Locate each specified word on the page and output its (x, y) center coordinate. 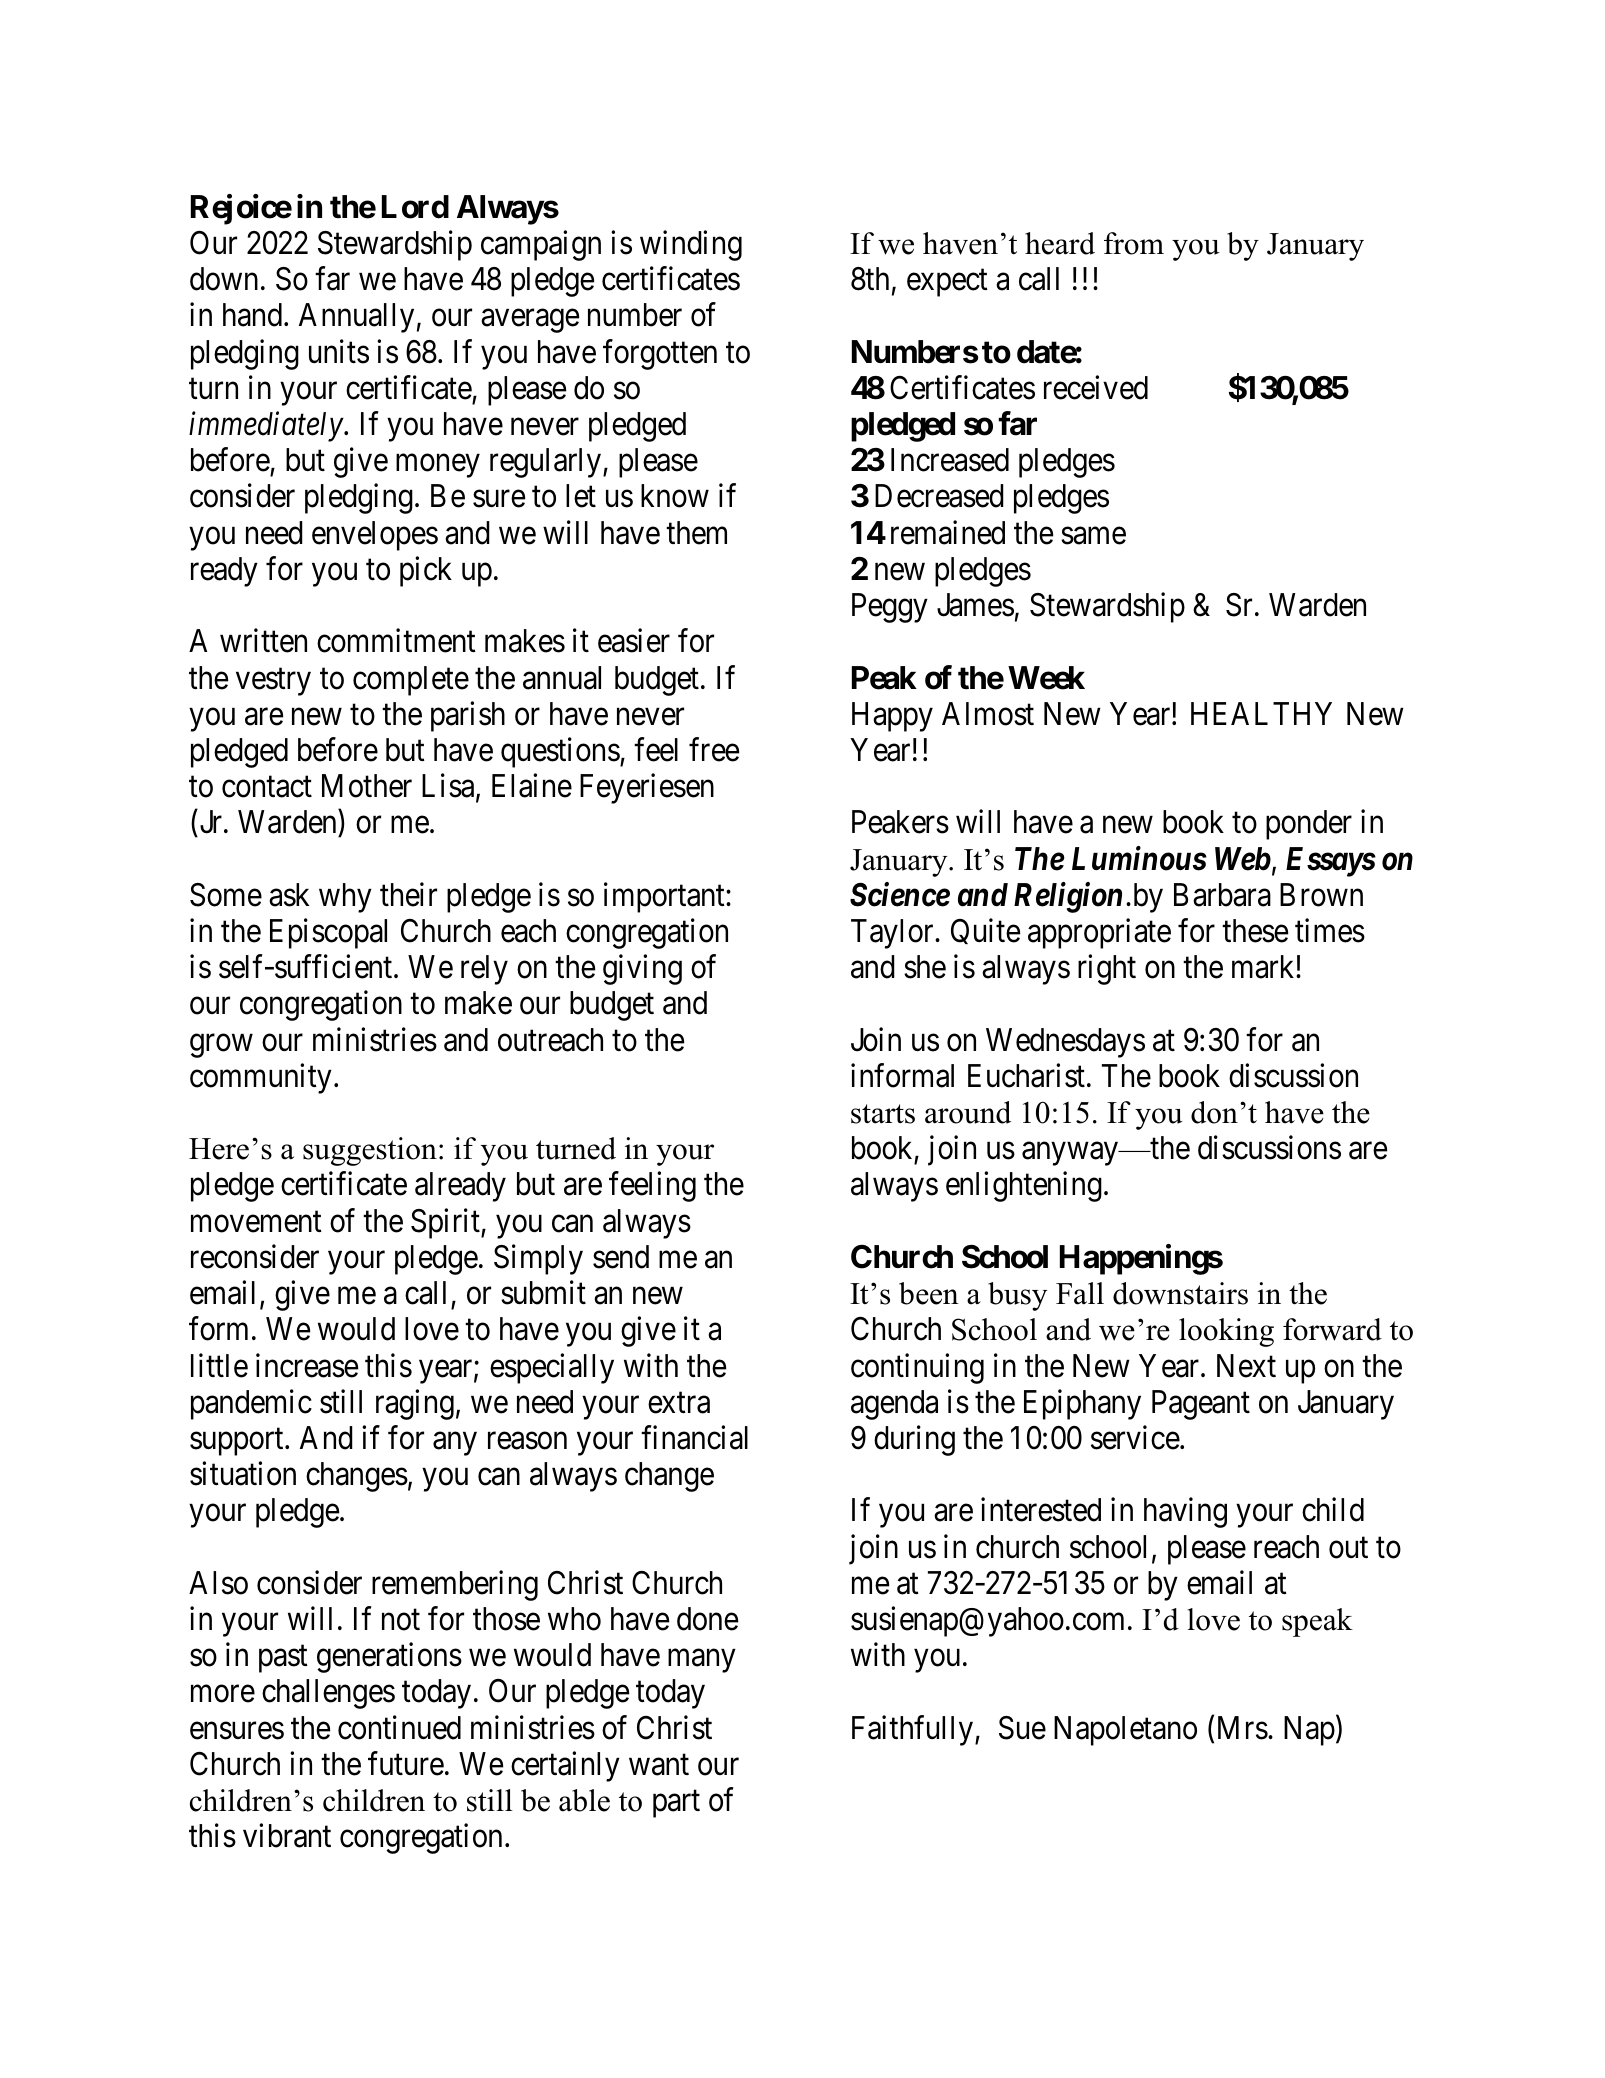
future (406, 1763)
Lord (415, 207)
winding (691, 245)
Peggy (890, 608)
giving (642, 970)
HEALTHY (1261, 713)
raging (415, 1404)
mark (1264, 967)
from (1134, 243)
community (261, 1078)
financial (694, 1437)
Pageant (1201, 1405)
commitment (396, 641)
